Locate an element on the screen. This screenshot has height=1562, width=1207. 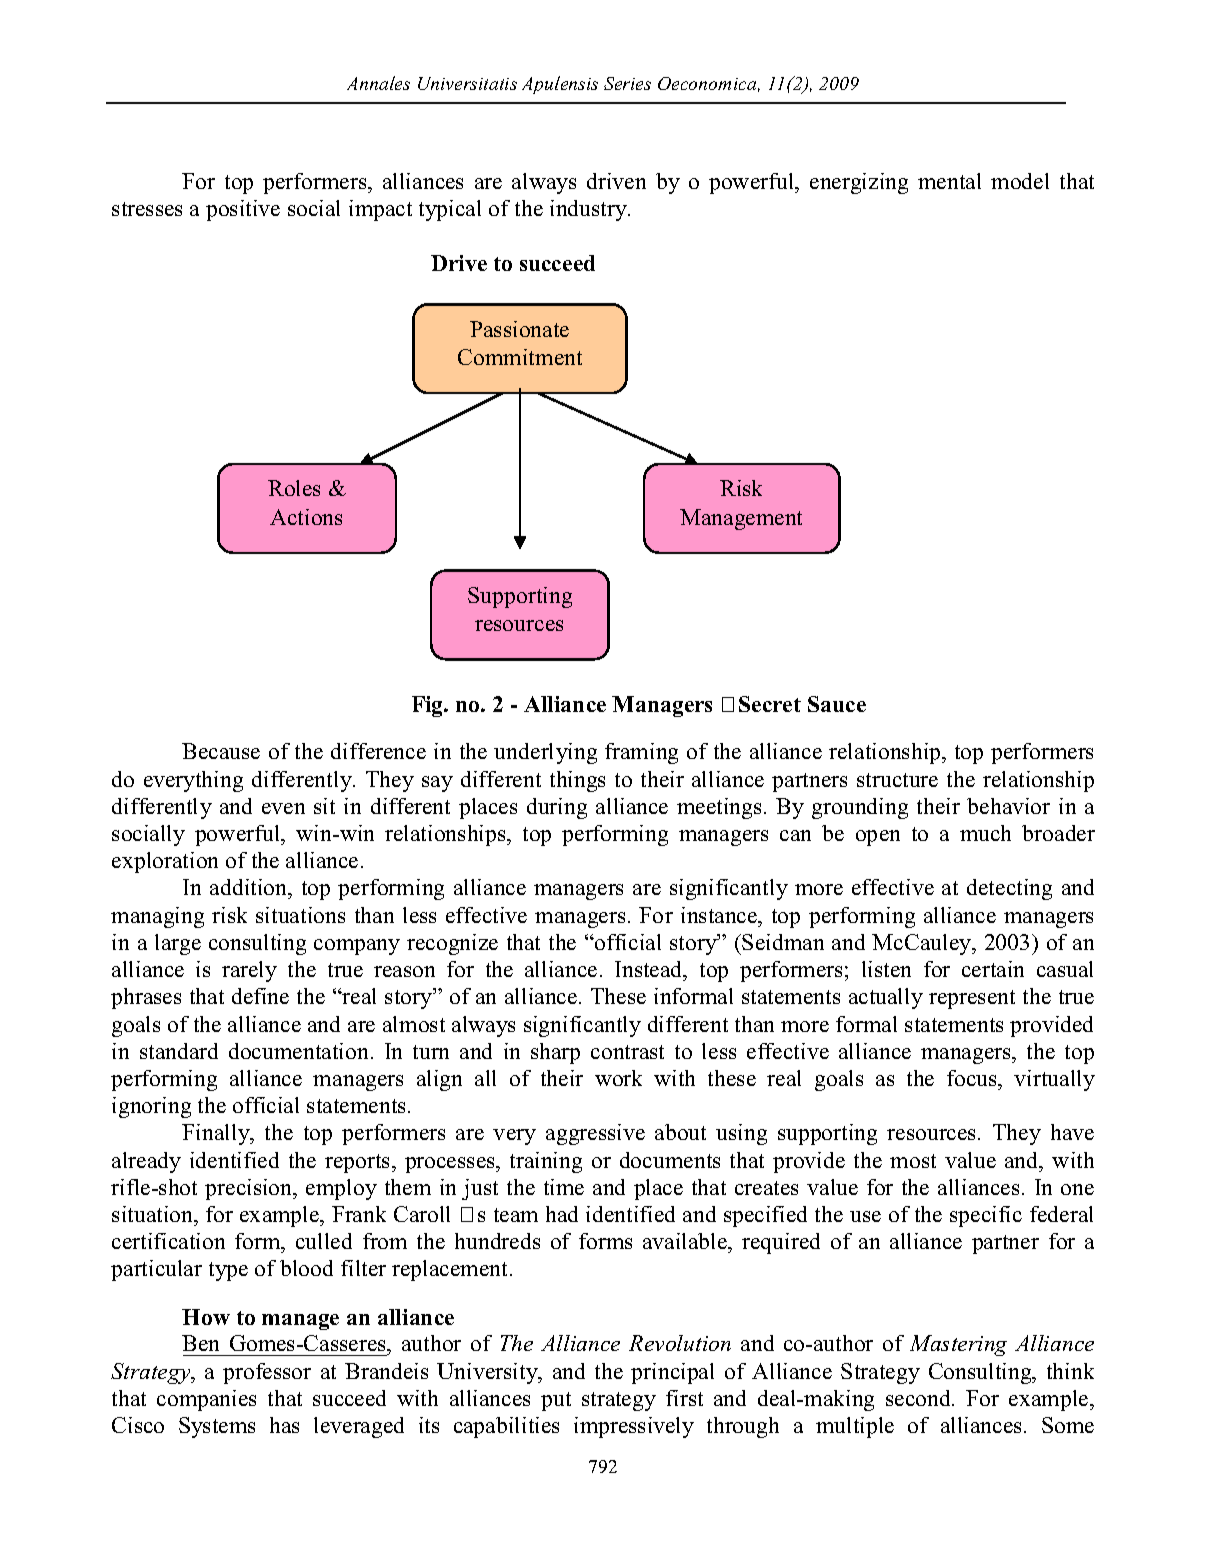
Series is located at coordinates (627, 83).
